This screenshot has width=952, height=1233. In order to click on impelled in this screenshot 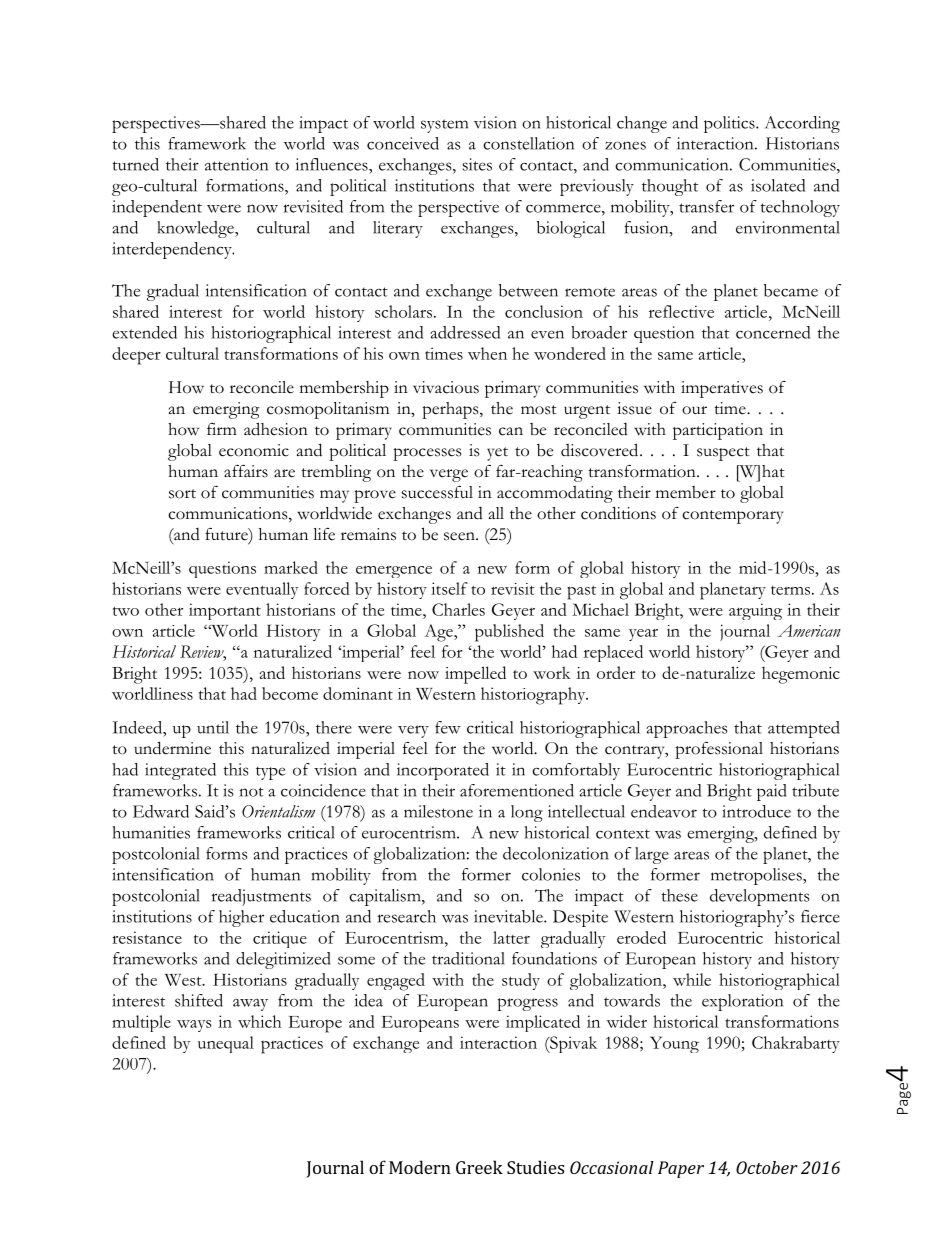, I will do `click(475, 675)`.
